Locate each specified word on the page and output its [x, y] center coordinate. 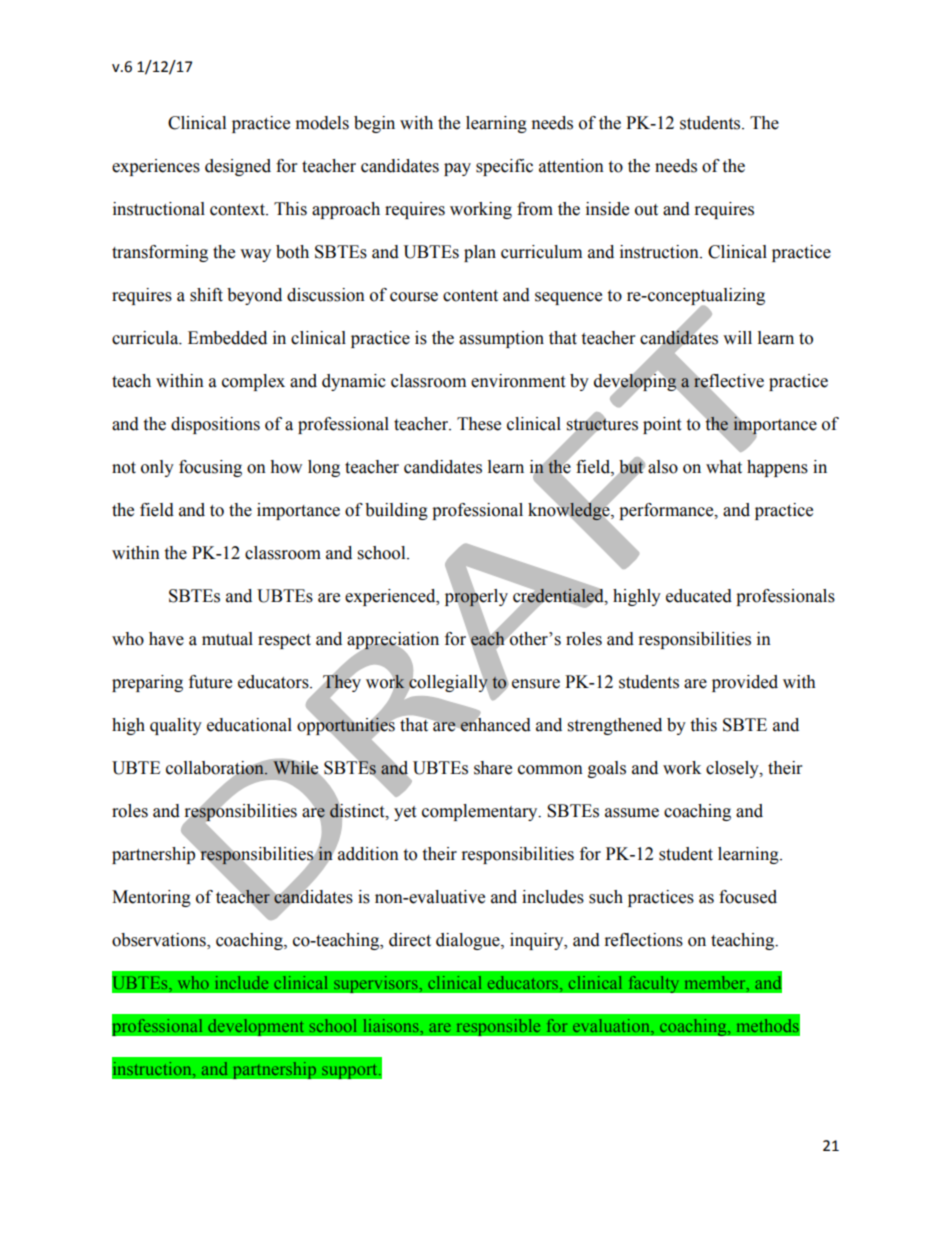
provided [745, 683]
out [646, 210]
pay [457, 169]
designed [238, 167]
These [479, 424]
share [493, 768]
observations [160, 940]
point [662, 425]
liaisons [392, 1025]
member [716, 982]
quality [176, 726]
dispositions [215, 425]
